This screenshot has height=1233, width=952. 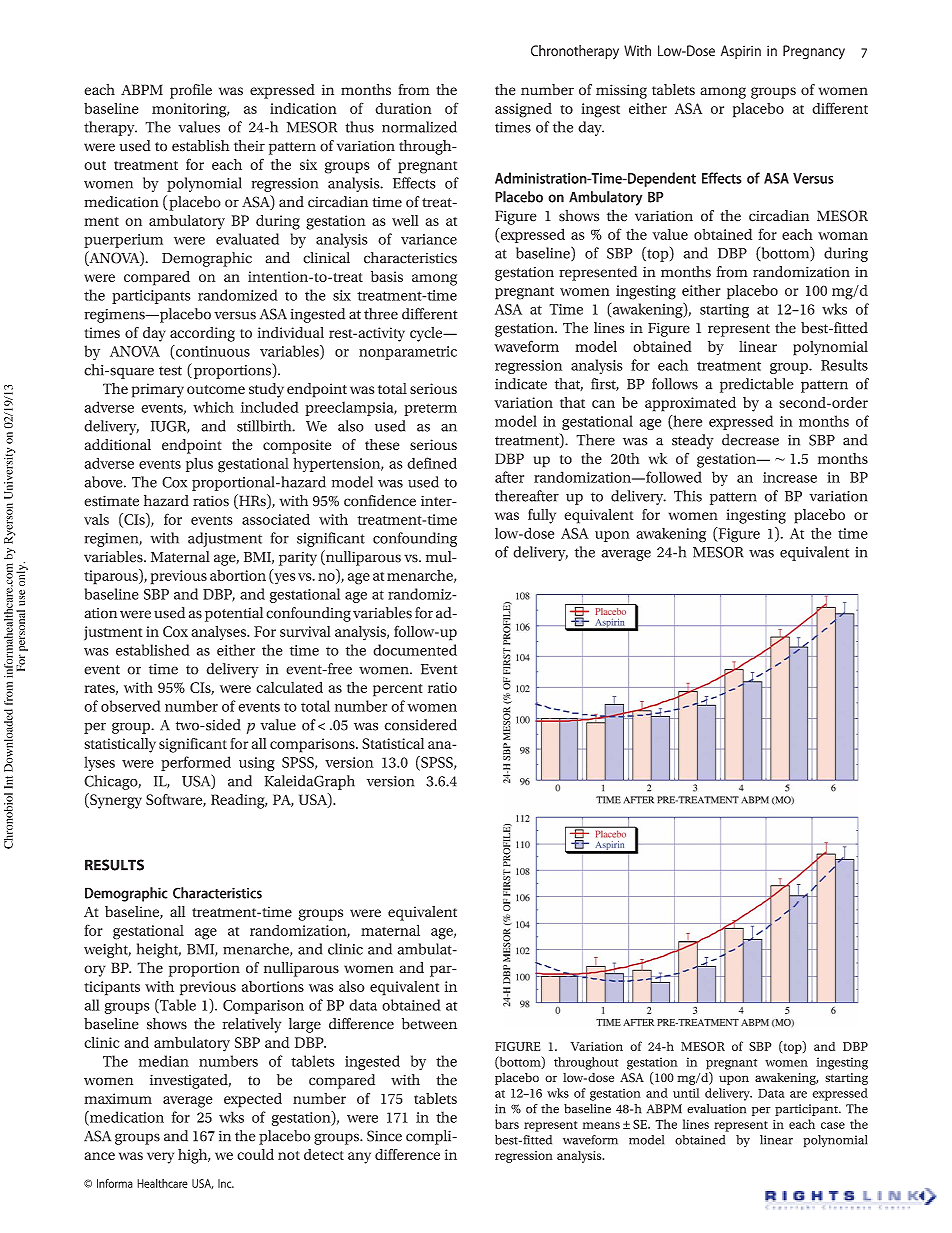 What do you see at coordinates (234, 614) in the screenshot?
I see `potential` at bounding box center [234, 614].
